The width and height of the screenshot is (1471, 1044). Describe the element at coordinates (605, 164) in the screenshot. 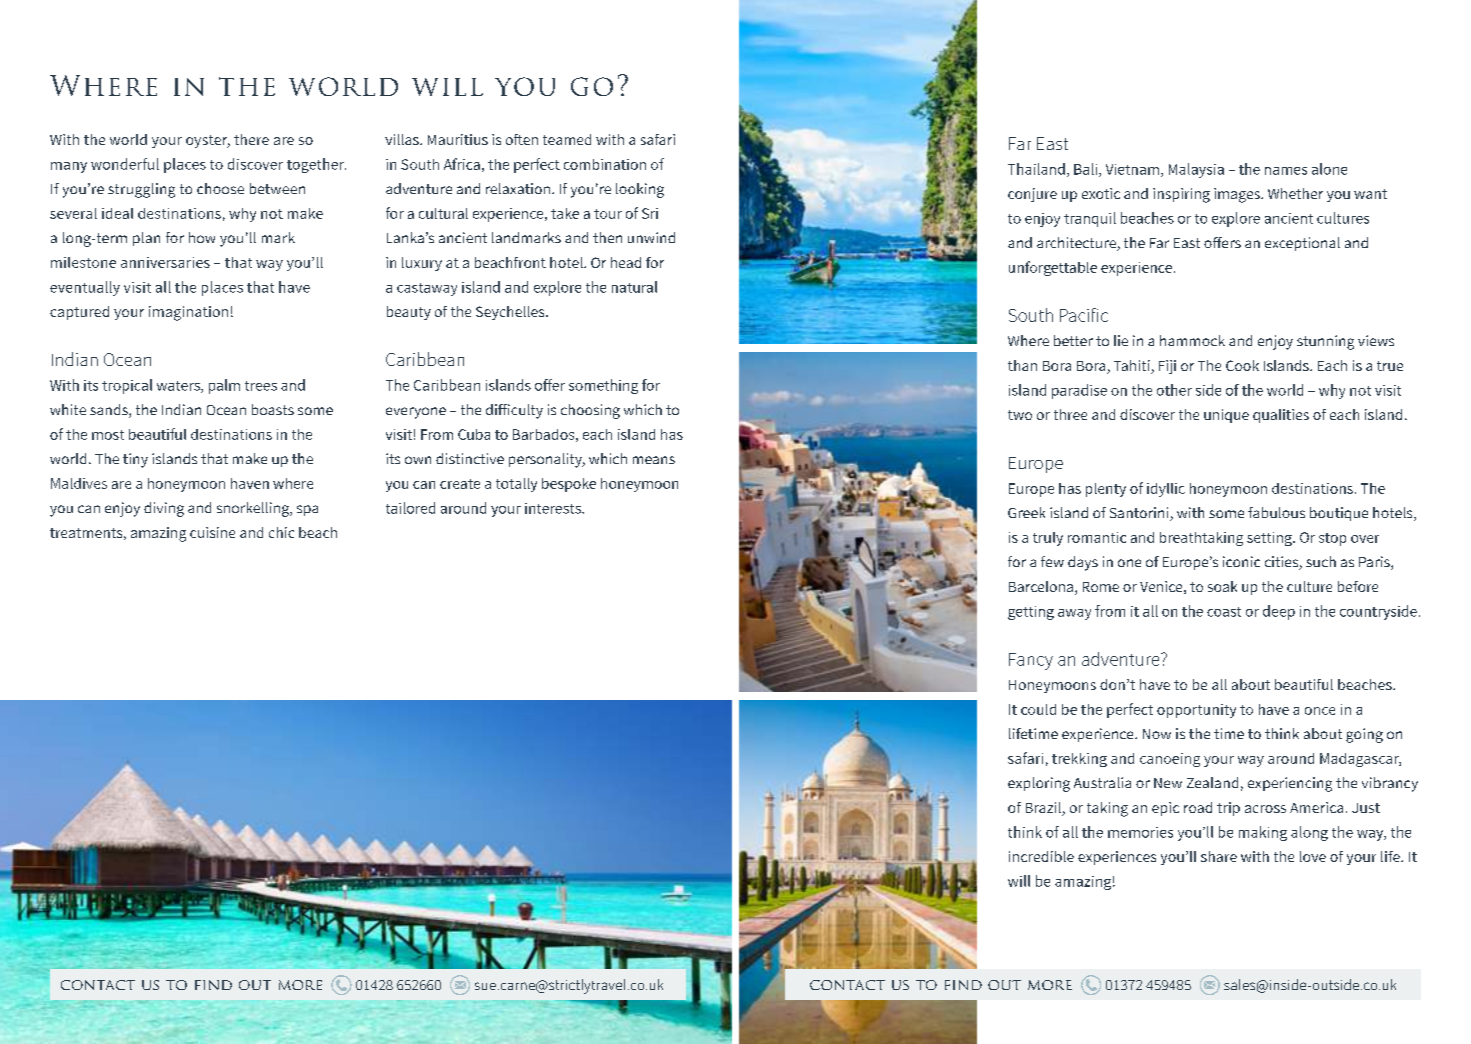

I see `combination` at that location.
